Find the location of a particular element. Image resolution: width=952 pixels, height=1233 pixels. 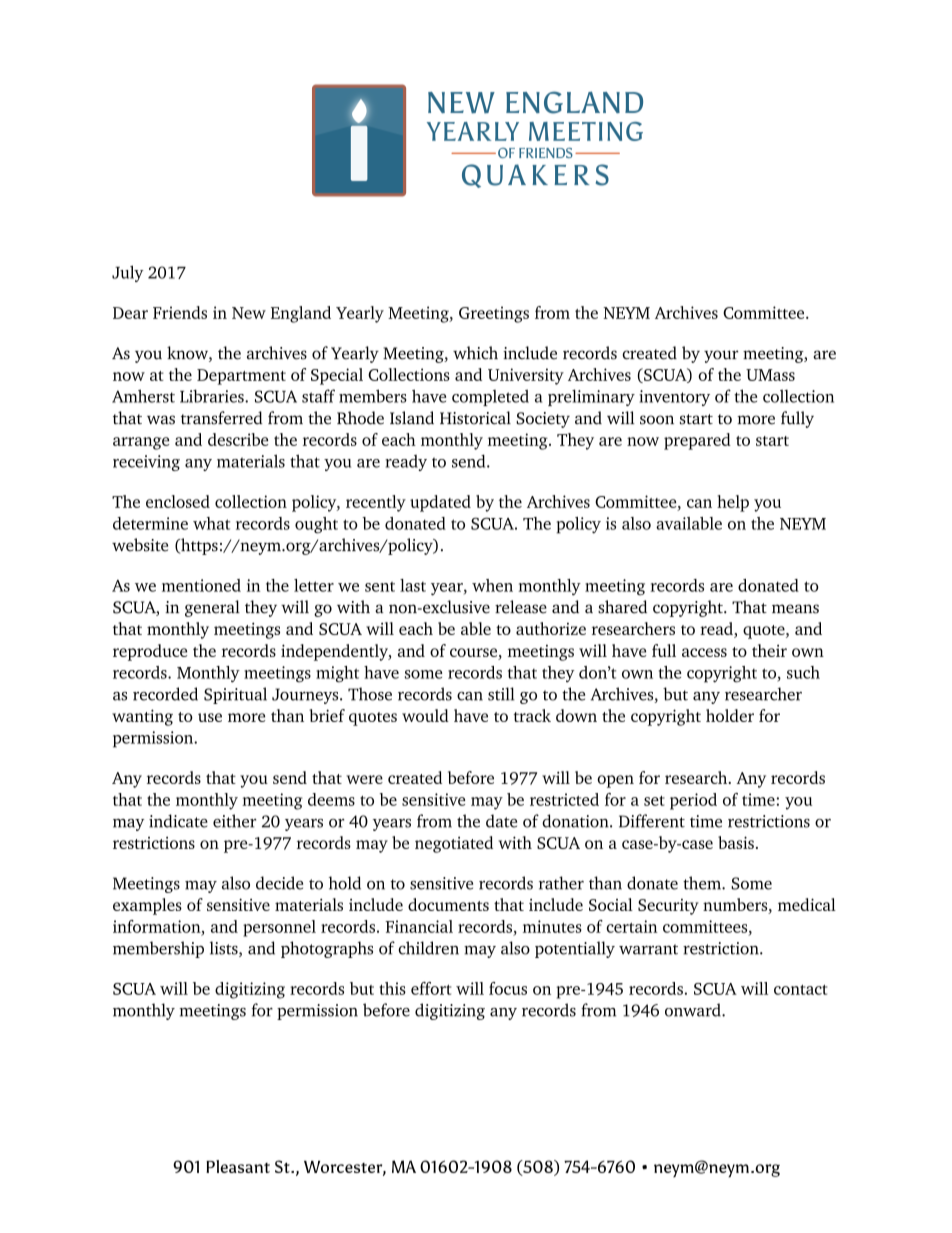

Friends is located at coordinates (180, 312).
